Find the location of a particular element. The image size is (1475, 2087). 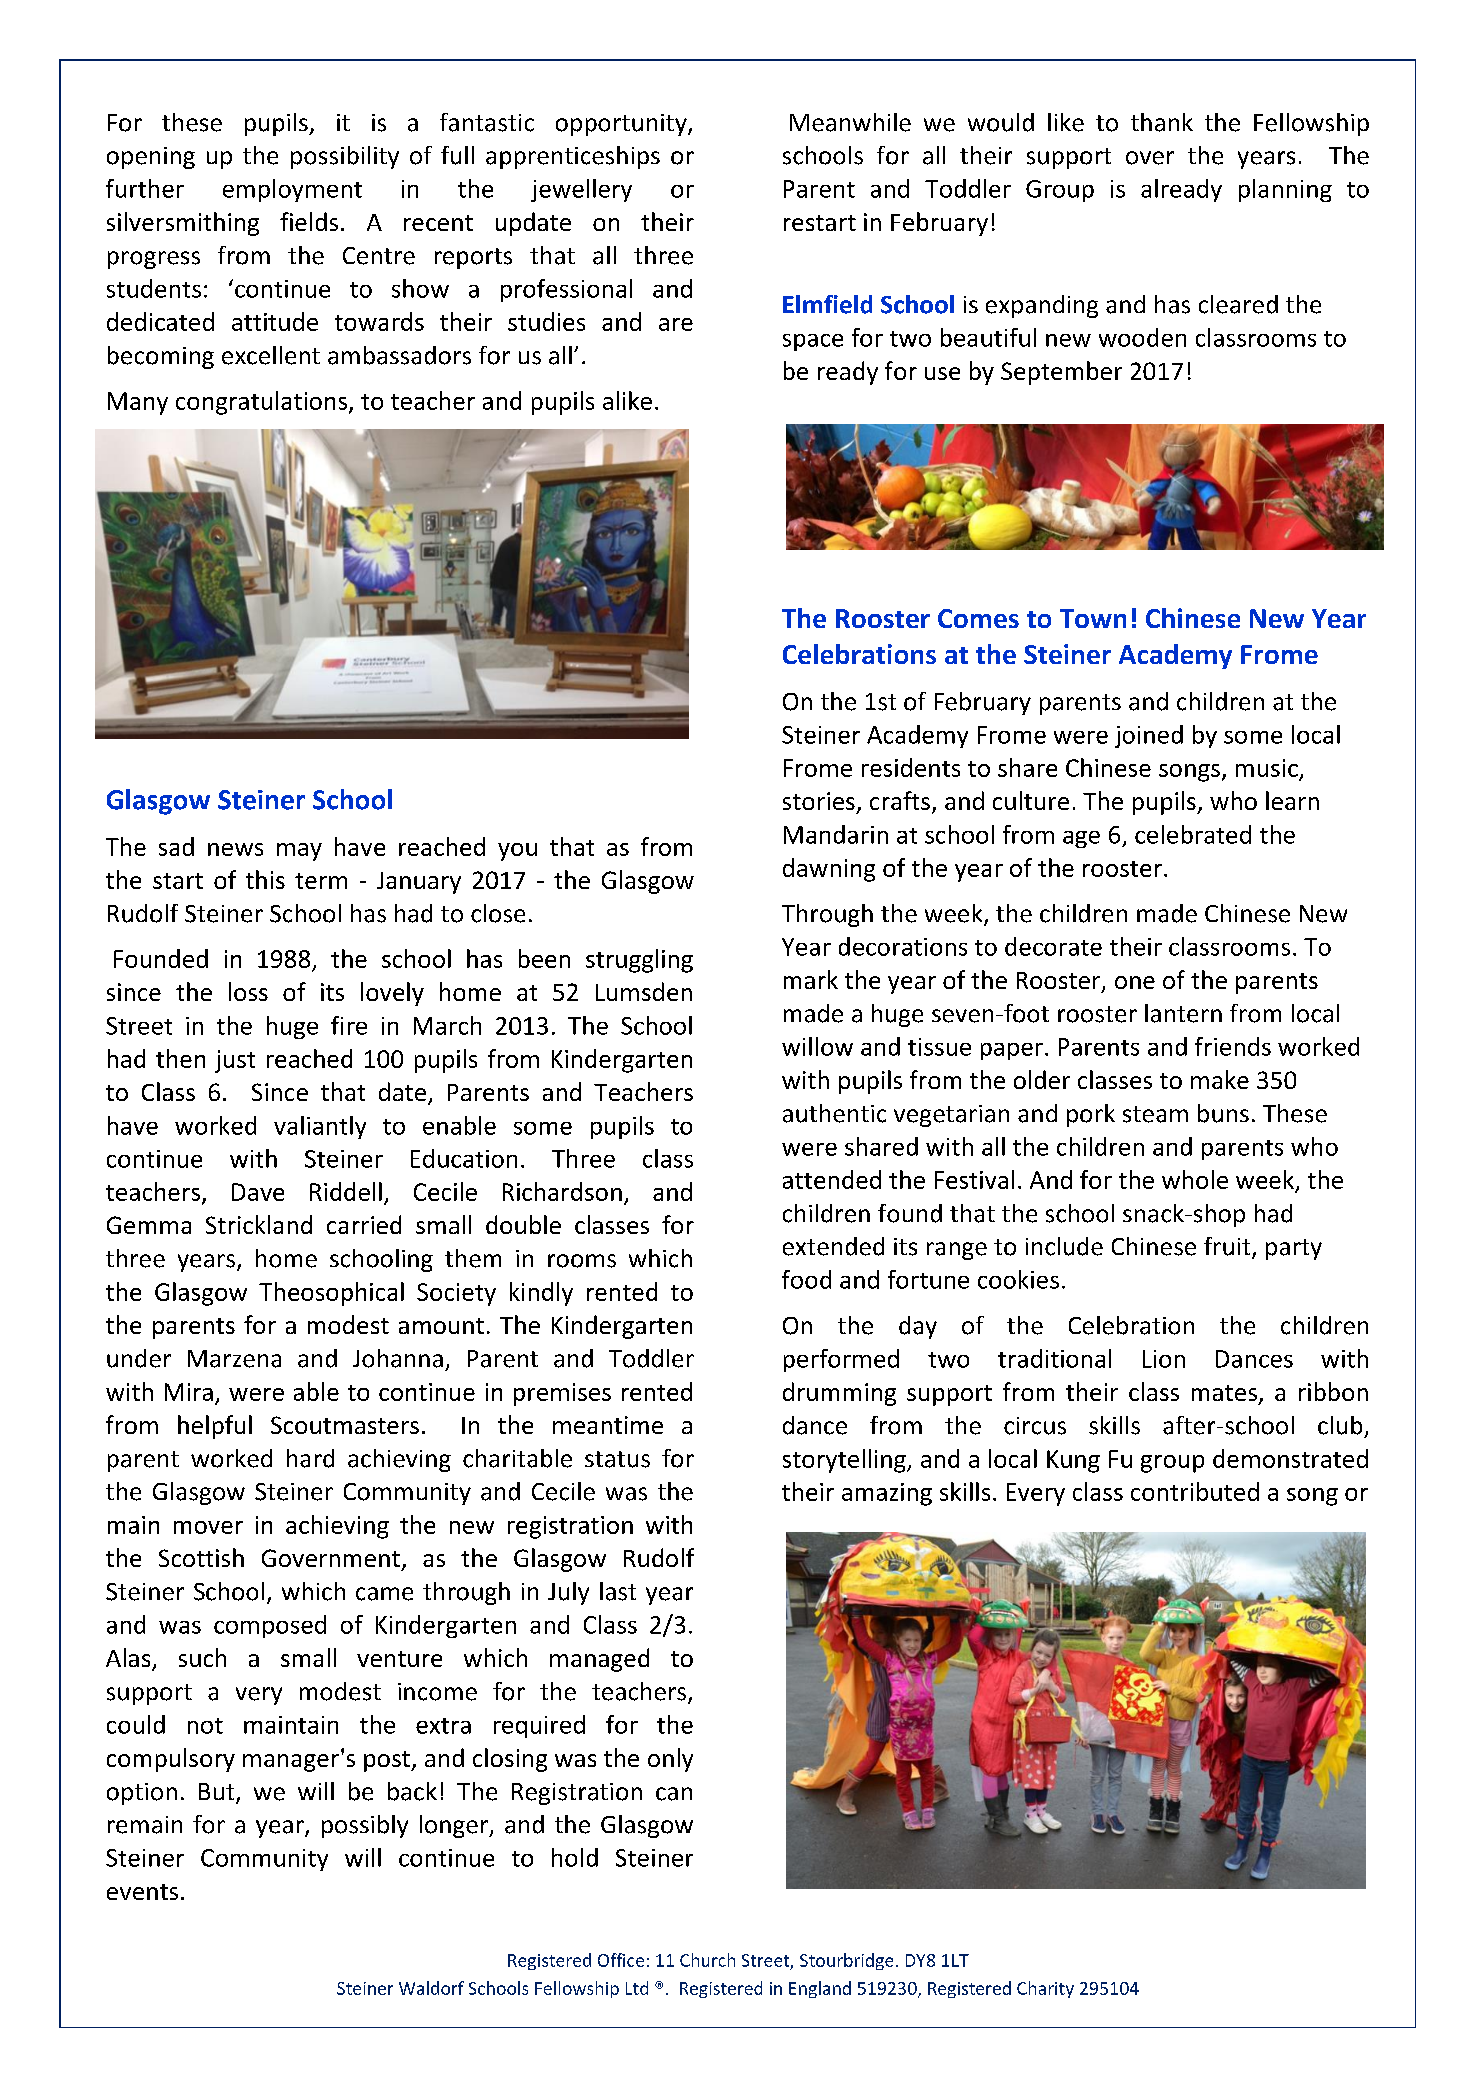

employment is located at coordinates (292, 190).
